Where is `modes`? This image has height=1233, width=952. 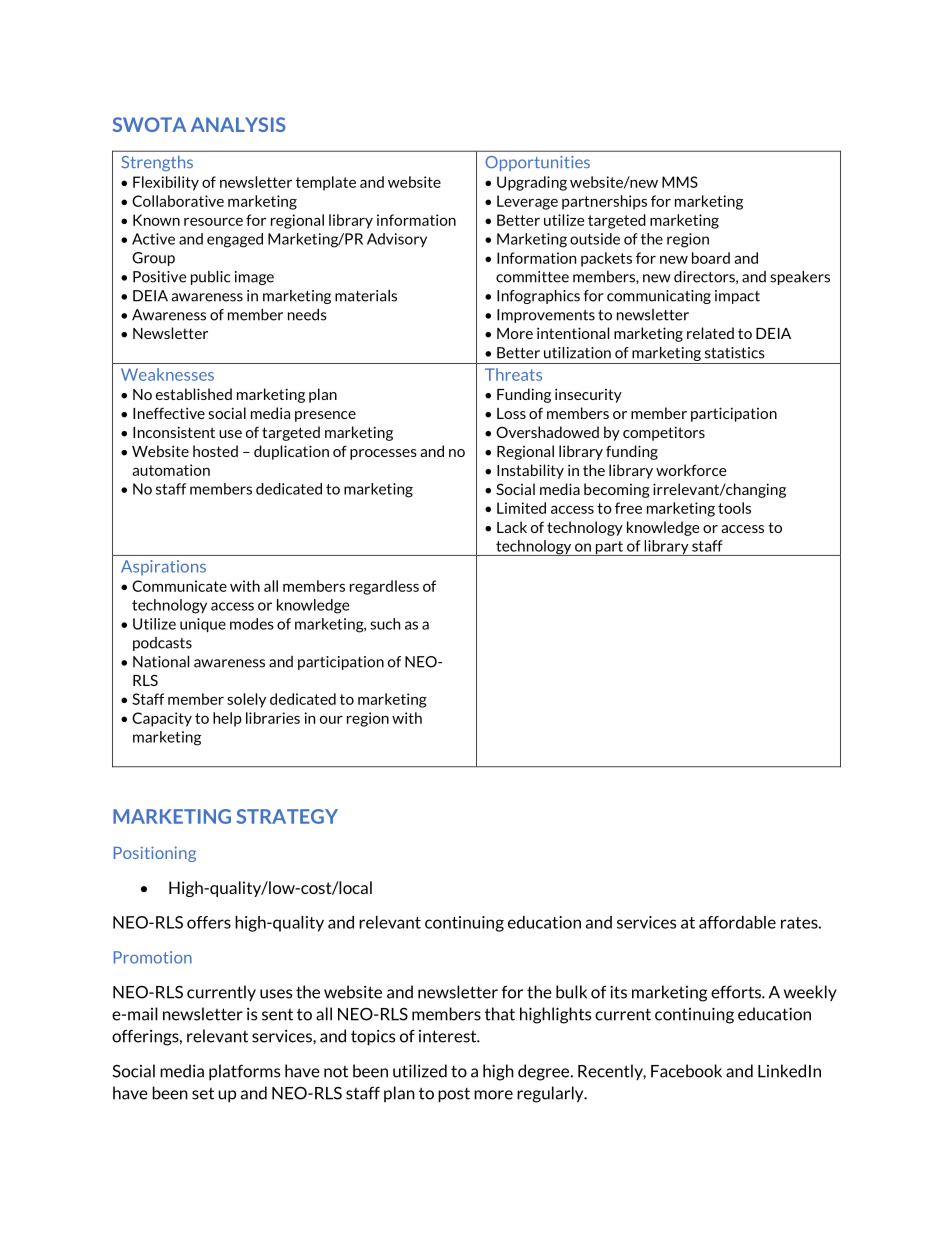 modes is located at coordinates (252, 624).
